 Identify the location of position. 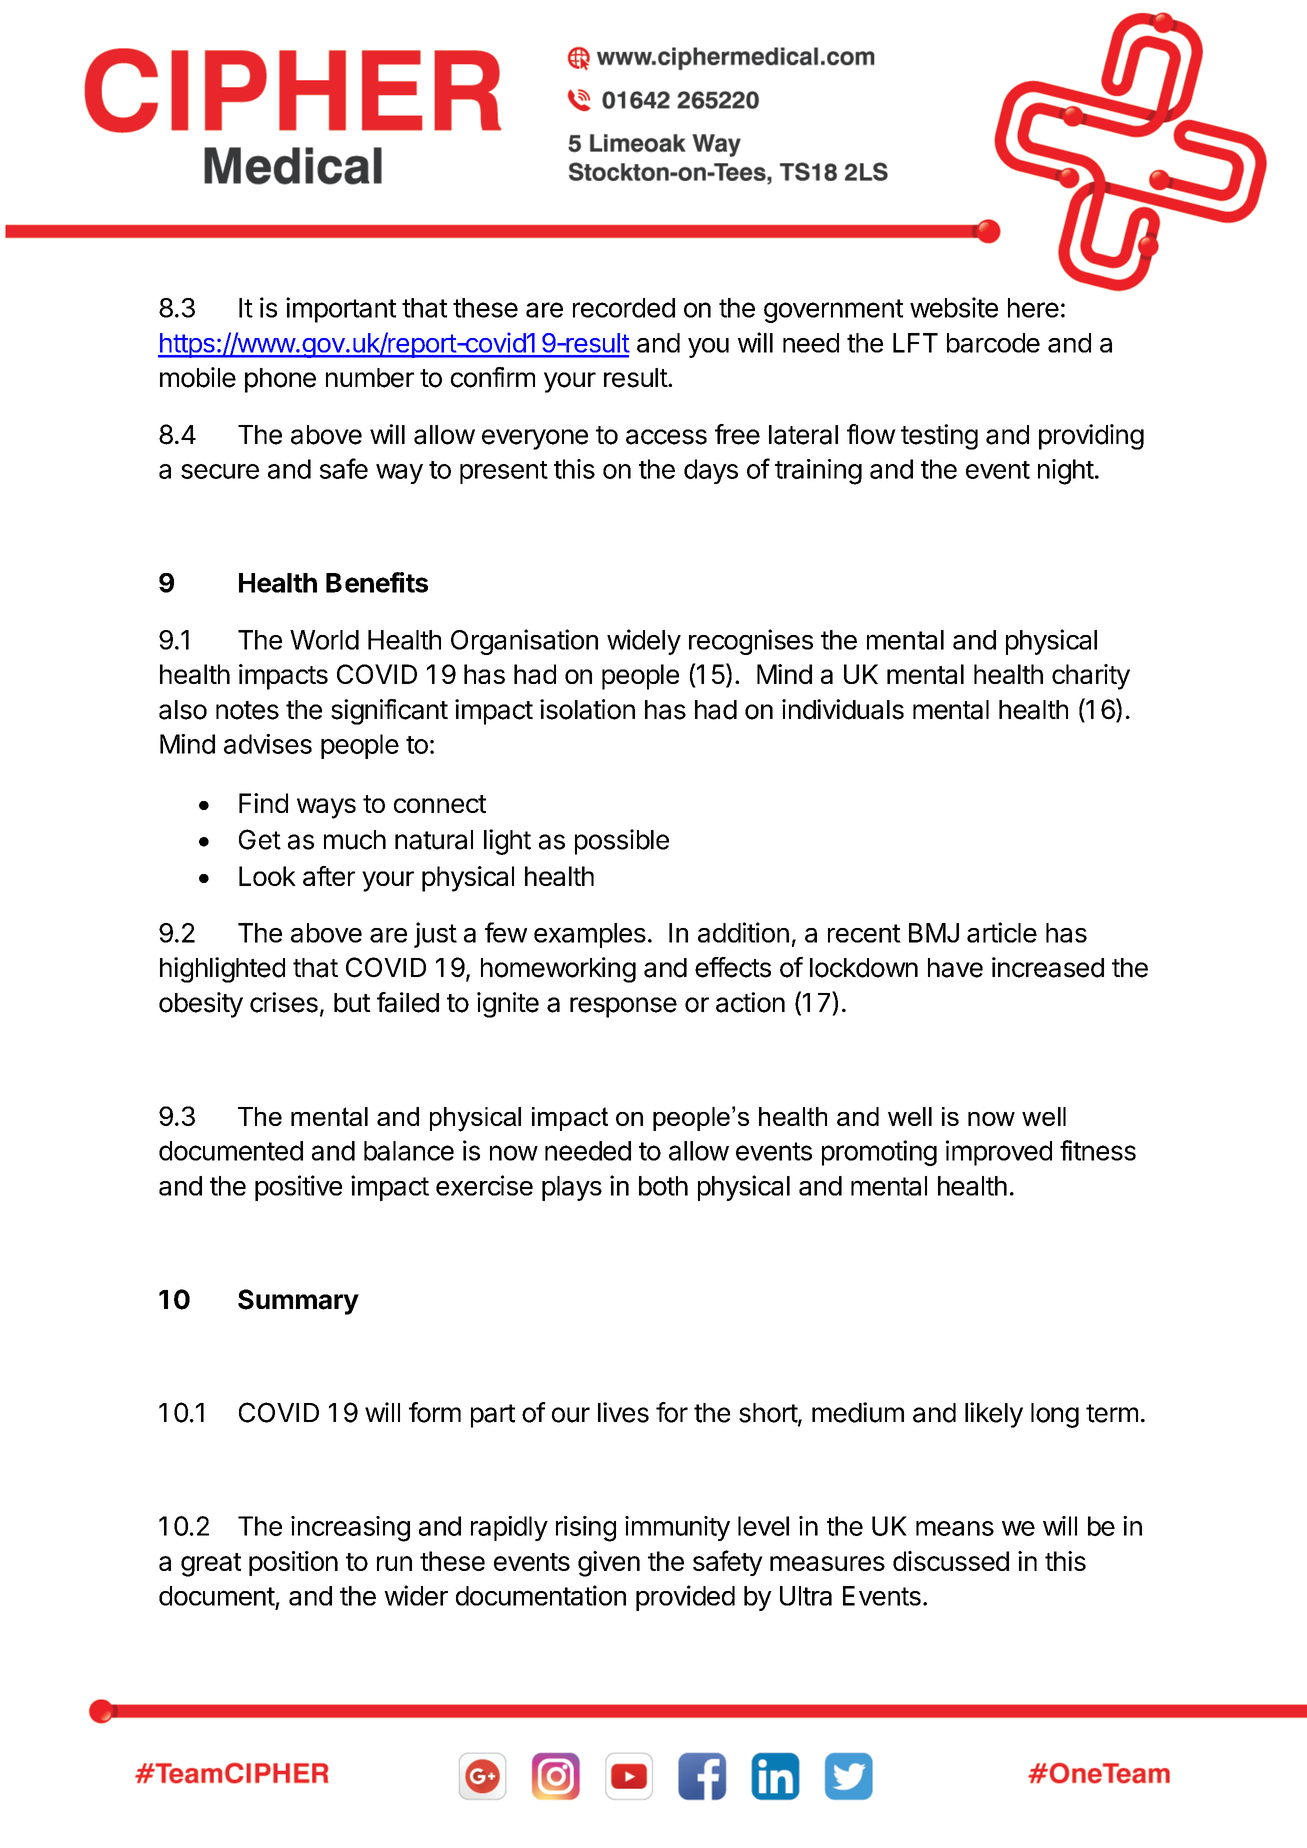
(293, 1563).
